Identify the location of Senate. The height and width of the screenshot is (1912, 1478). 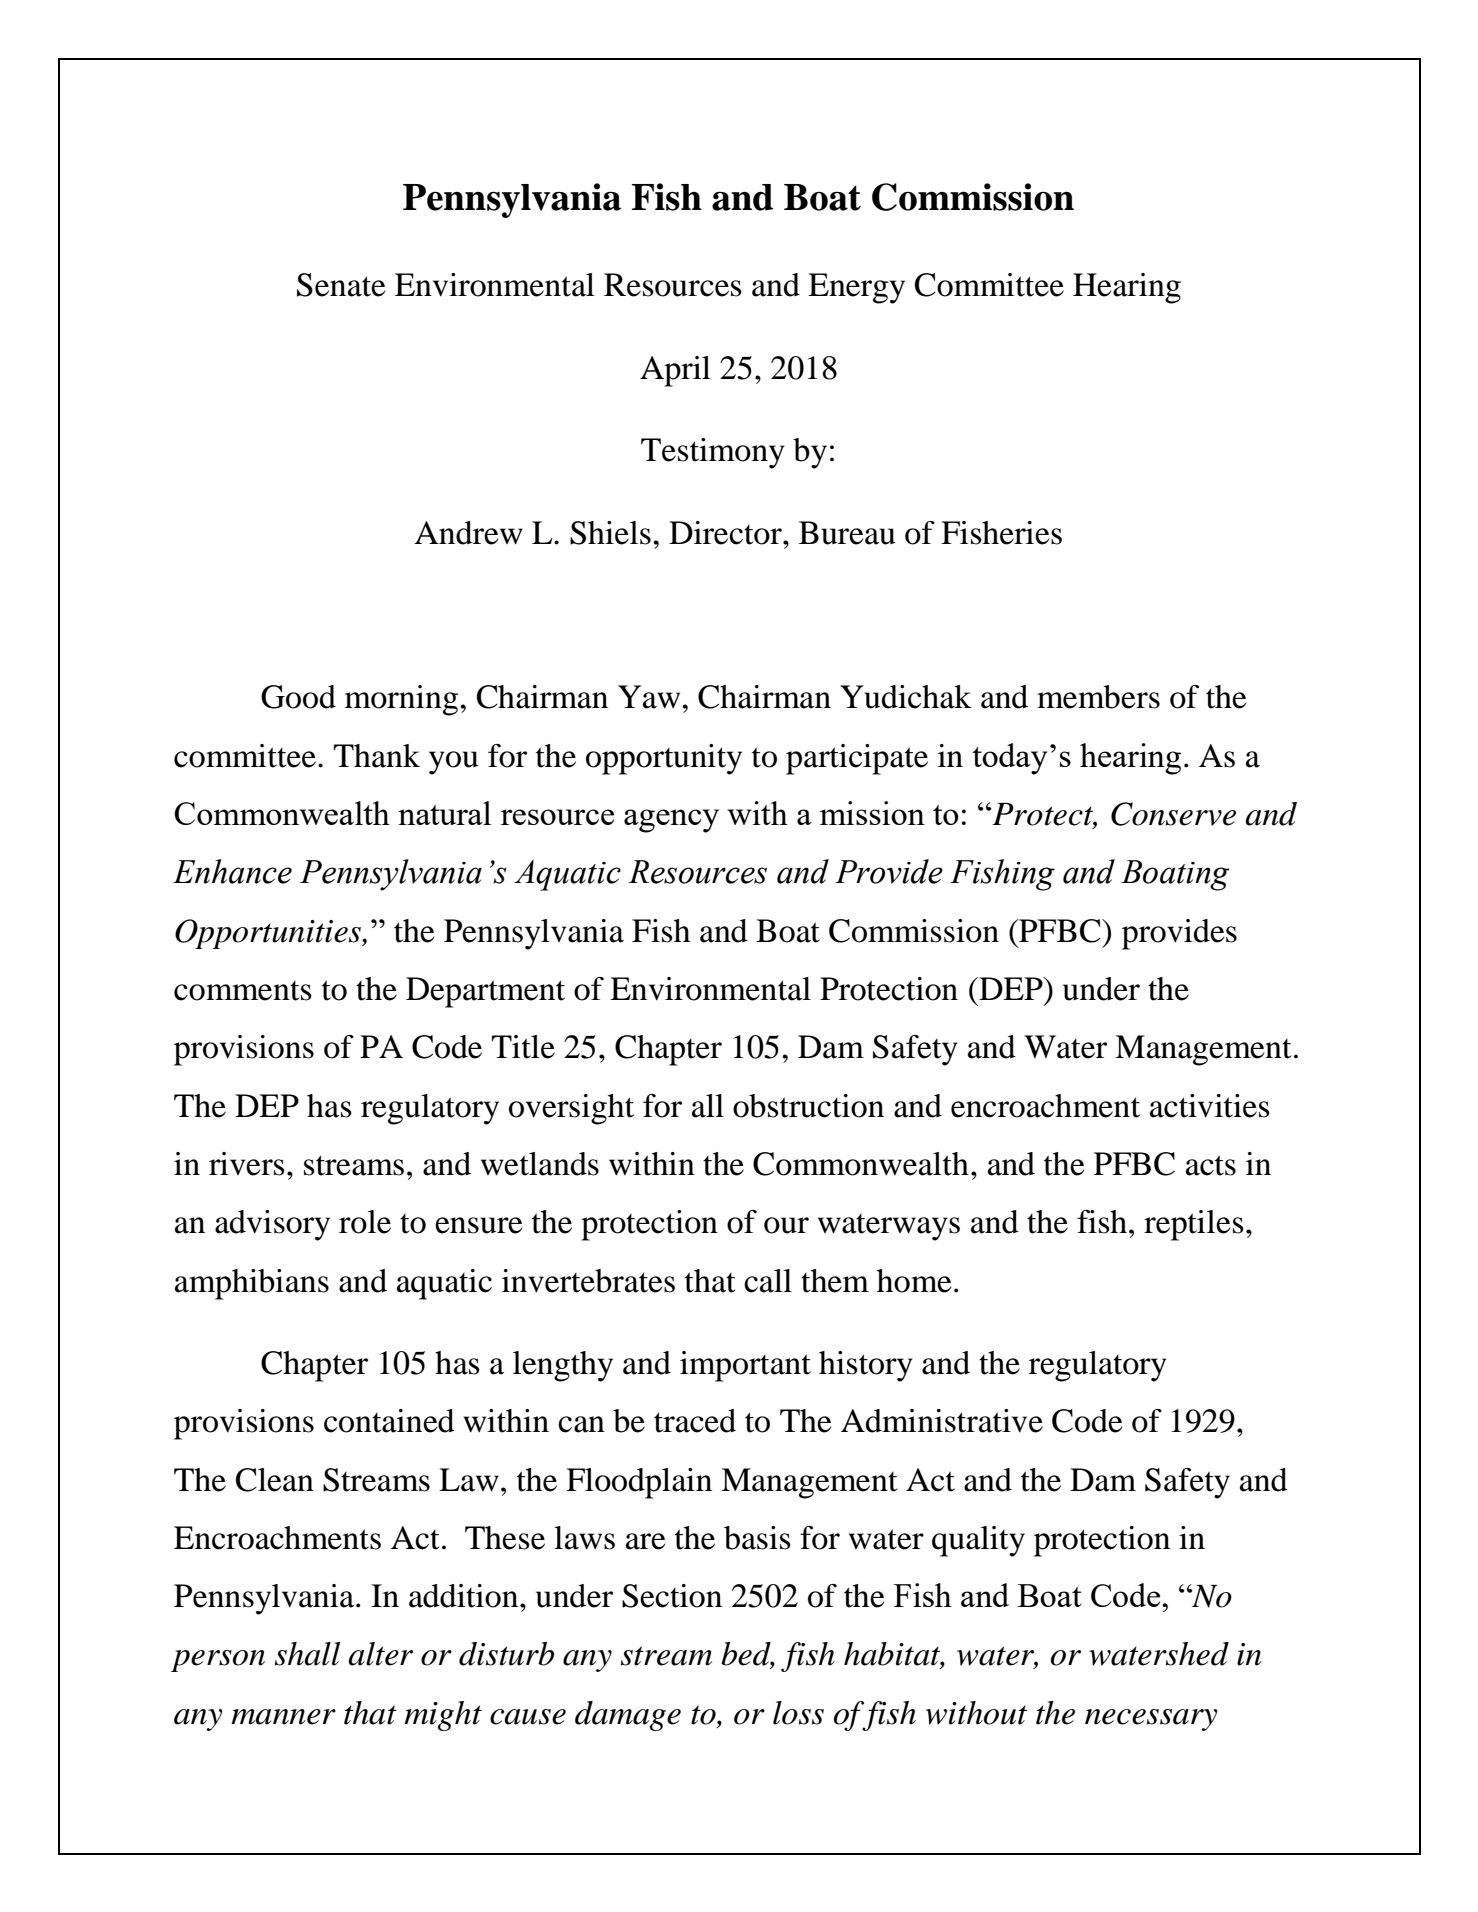
(341, 285).
